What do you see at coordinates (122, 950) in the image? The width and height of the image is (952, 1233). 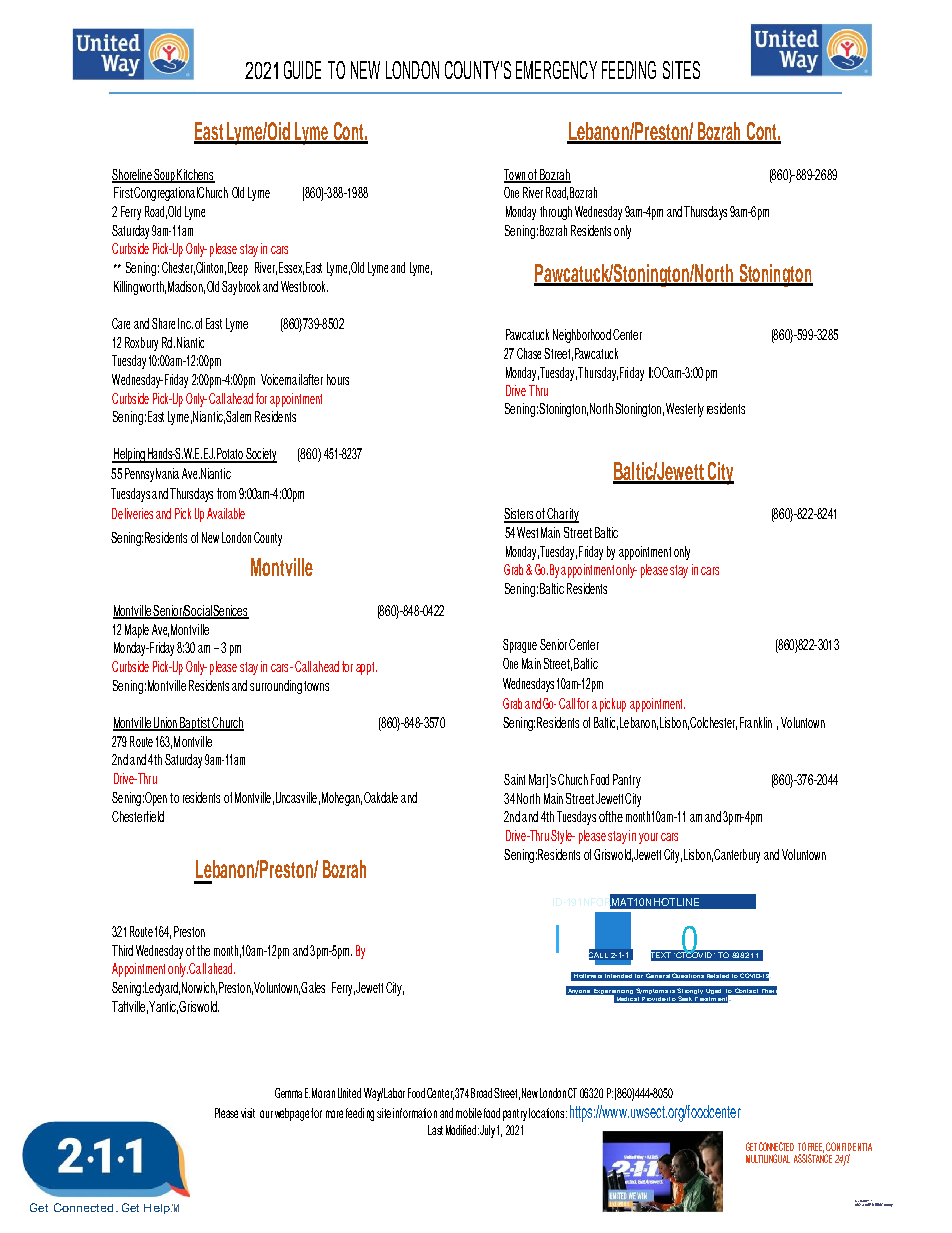 I see `Third` at bounding box center [122, 950].
